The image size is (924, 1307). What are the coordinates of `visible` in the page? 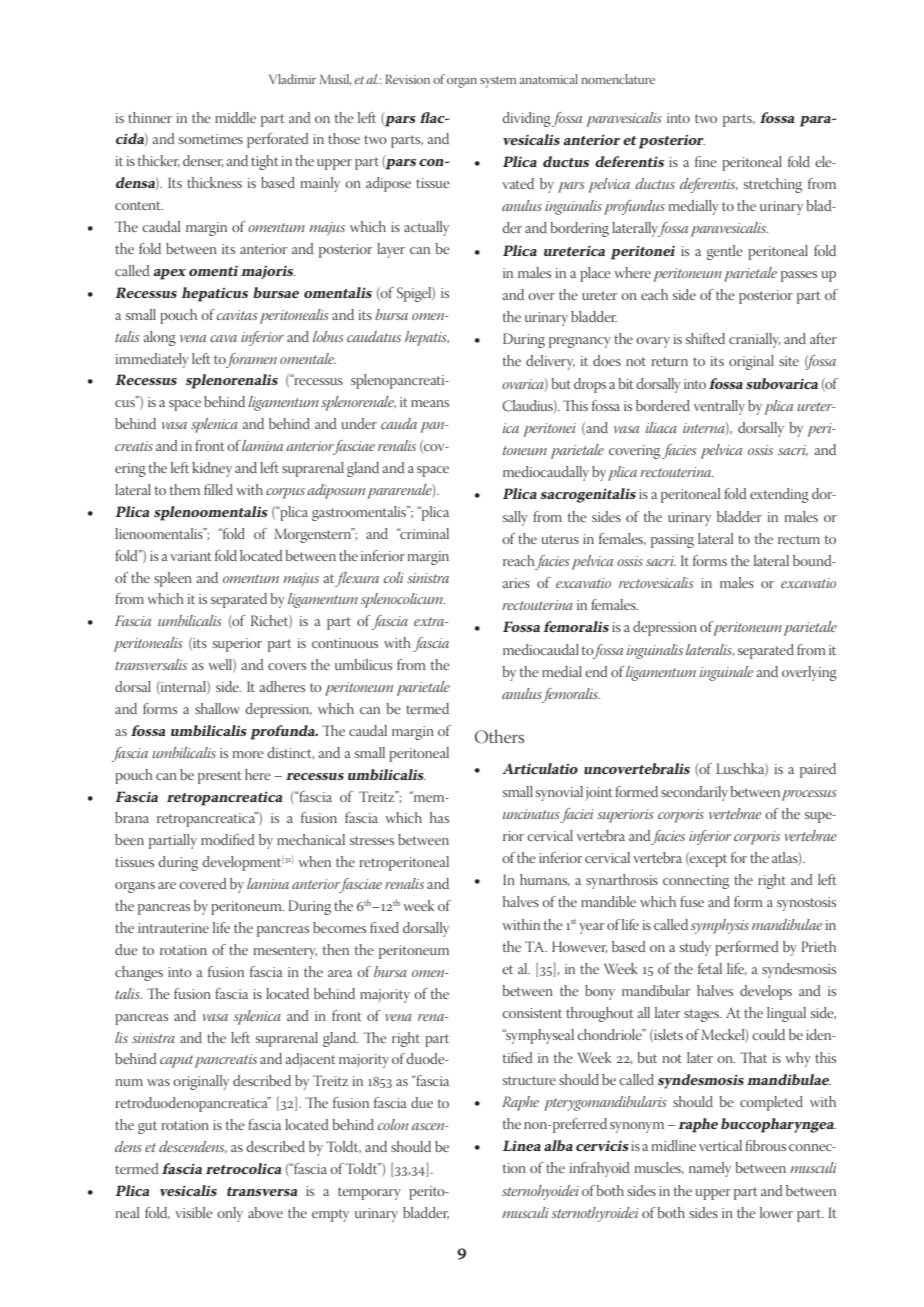 It's located at (194, 1212).
